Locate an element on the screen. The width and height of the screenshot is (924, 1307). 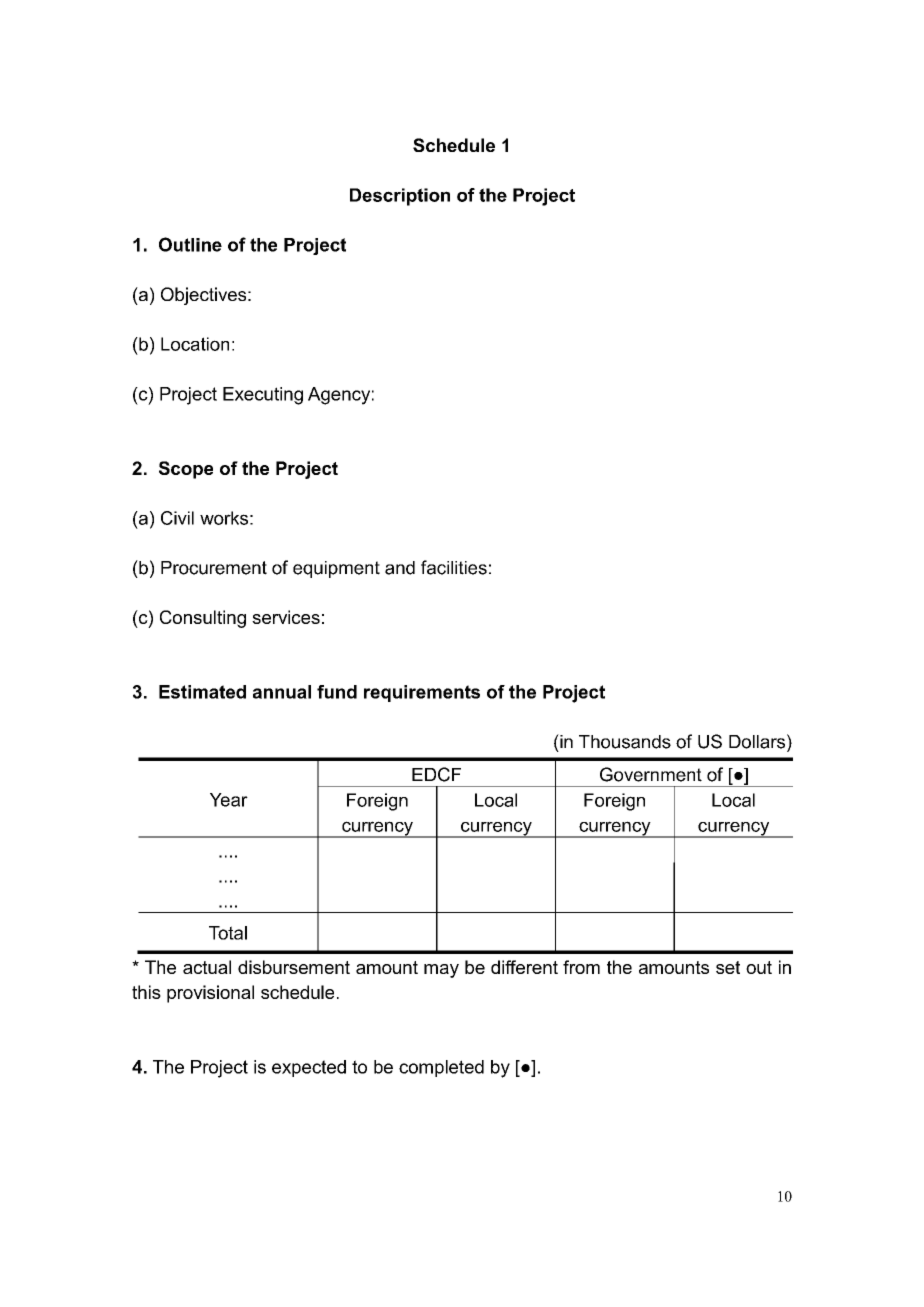
Estimated is located at coordinates (202, 692).
